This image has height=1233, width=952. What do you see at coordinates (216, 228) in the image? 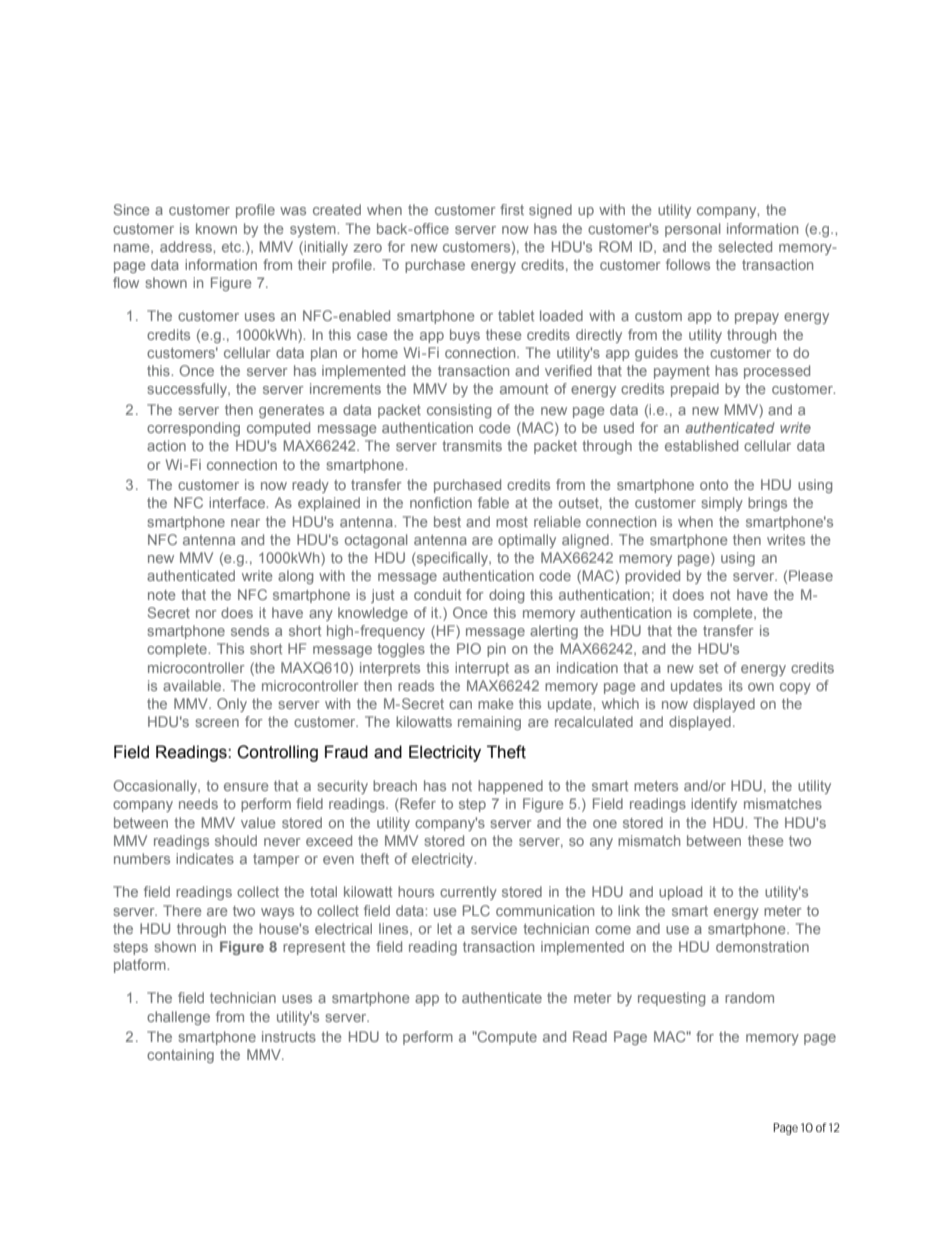
I see `known` at bounding box center [216, 228].
